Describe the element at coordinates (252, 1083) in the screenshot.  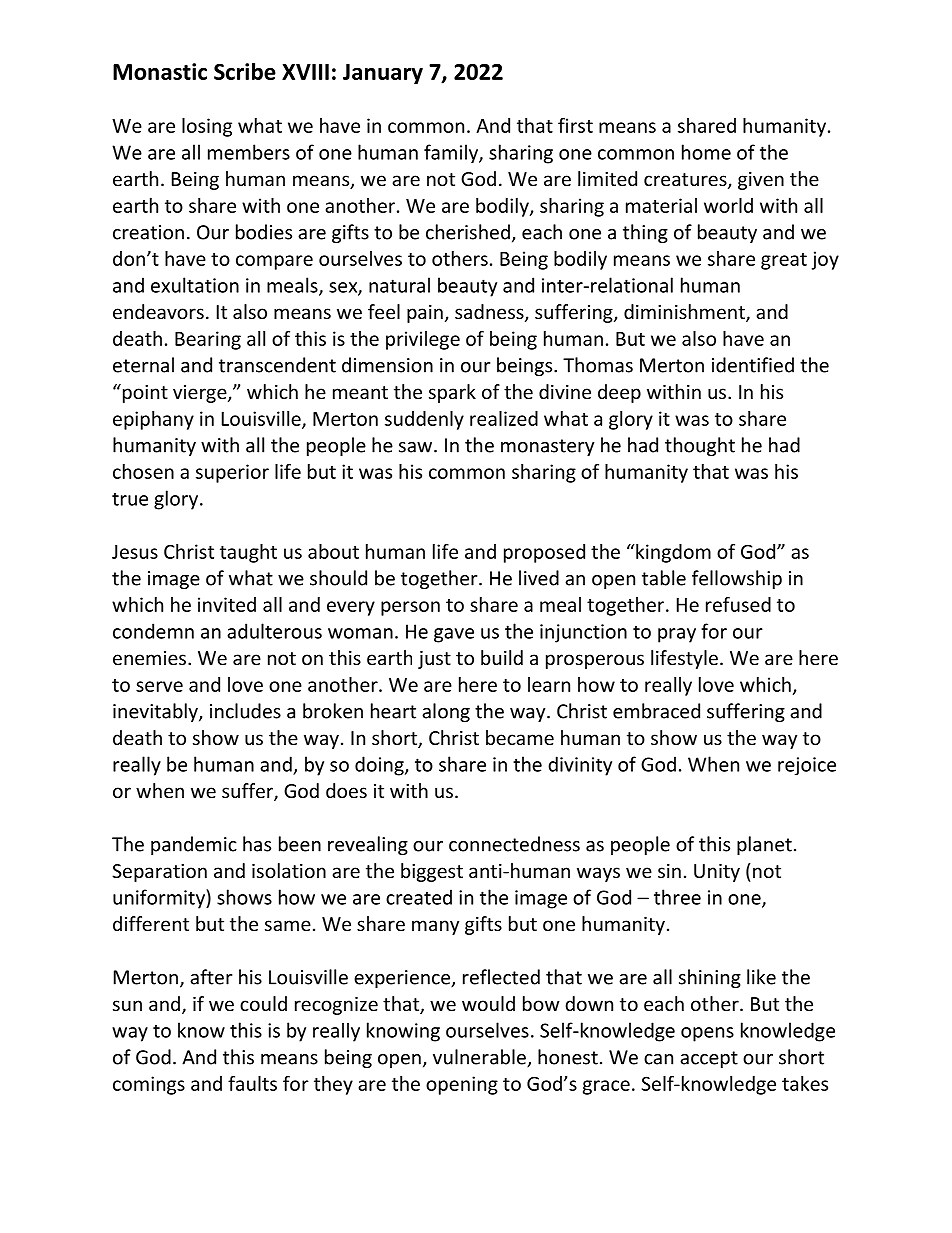
I see `faults` at that location.
